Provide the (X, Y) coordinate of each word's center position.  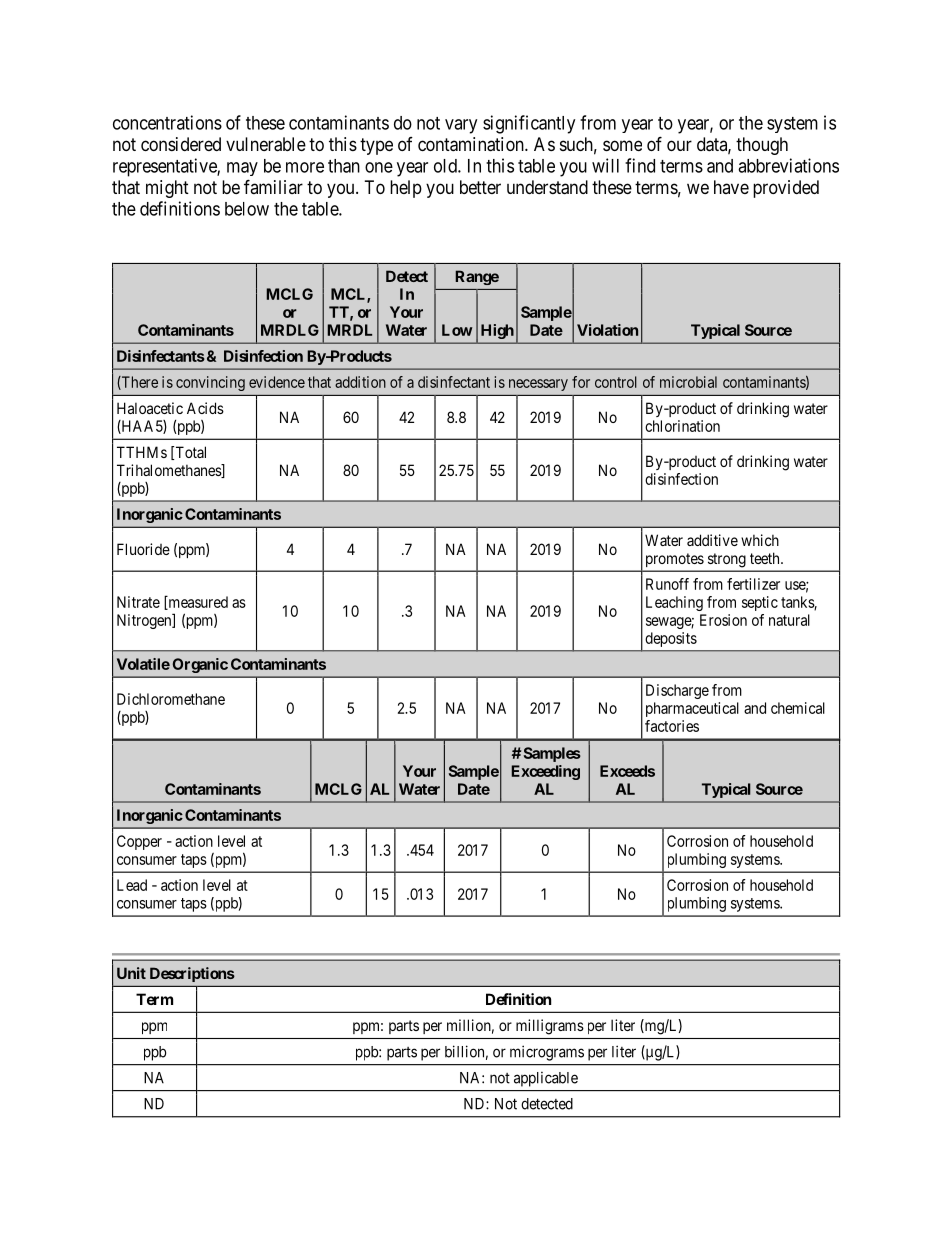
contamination (472, 144)
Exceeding (545, 772)
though (762, 146)
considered (181, 144)
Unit (131, 973)
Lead (132, 885)
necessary (538, 385)
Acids (205, 408)
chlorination (682, 426)
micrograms (547, 1053)
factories (672, 726)
